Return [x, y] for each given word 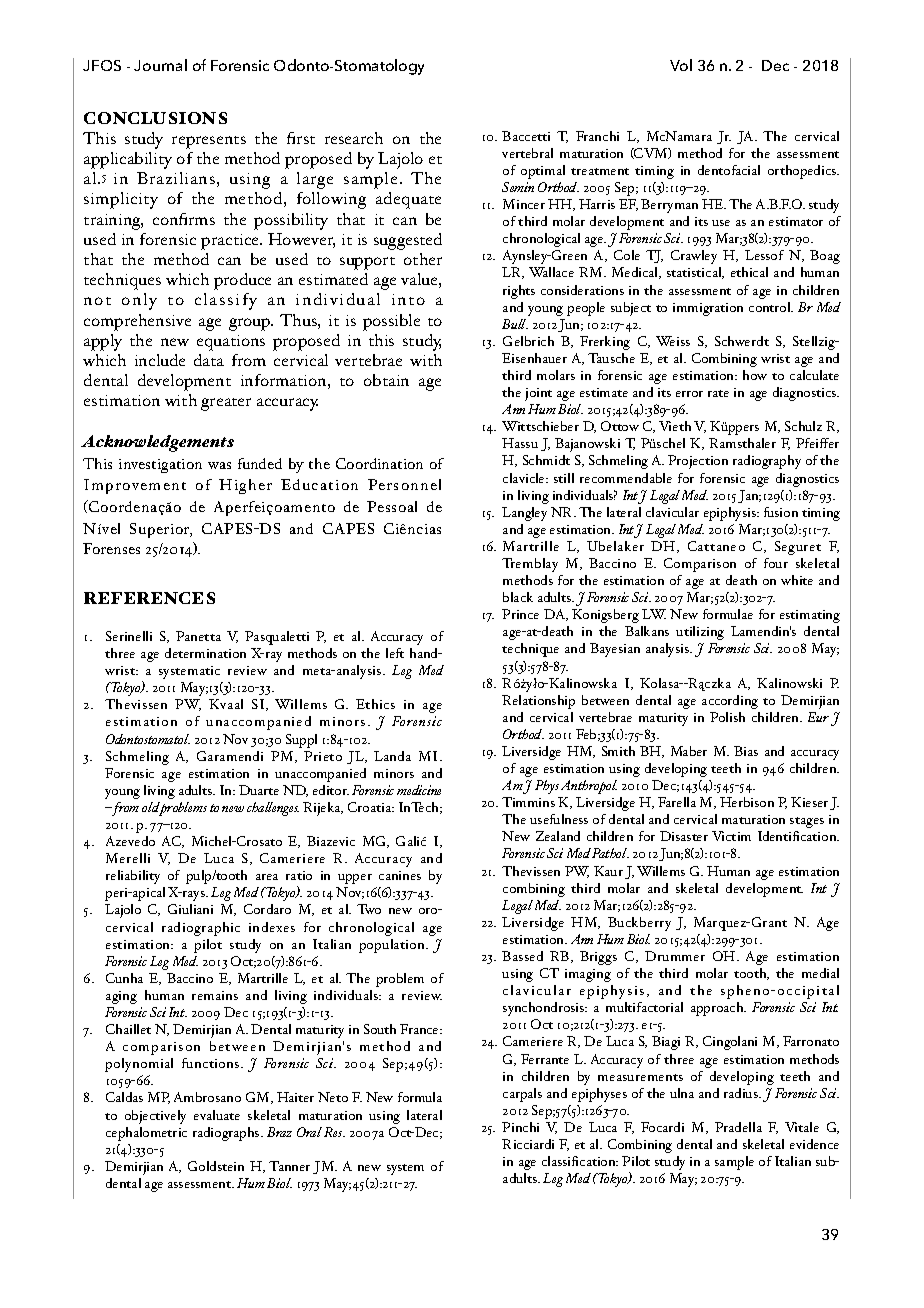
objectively [155, 1117]
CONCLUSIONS [155, 118]
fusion [781, 512]
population [393, 946]
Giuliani [190, 909]
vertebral [527, 153]
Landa [392, 756]
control [771, 307]
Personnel [404, 484]
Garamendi [230, 756]
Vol [681, 65]
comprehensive [137, 322]
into [408, 299]
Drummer [675, 956]
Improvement [135, 486]
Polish [727, 717]
